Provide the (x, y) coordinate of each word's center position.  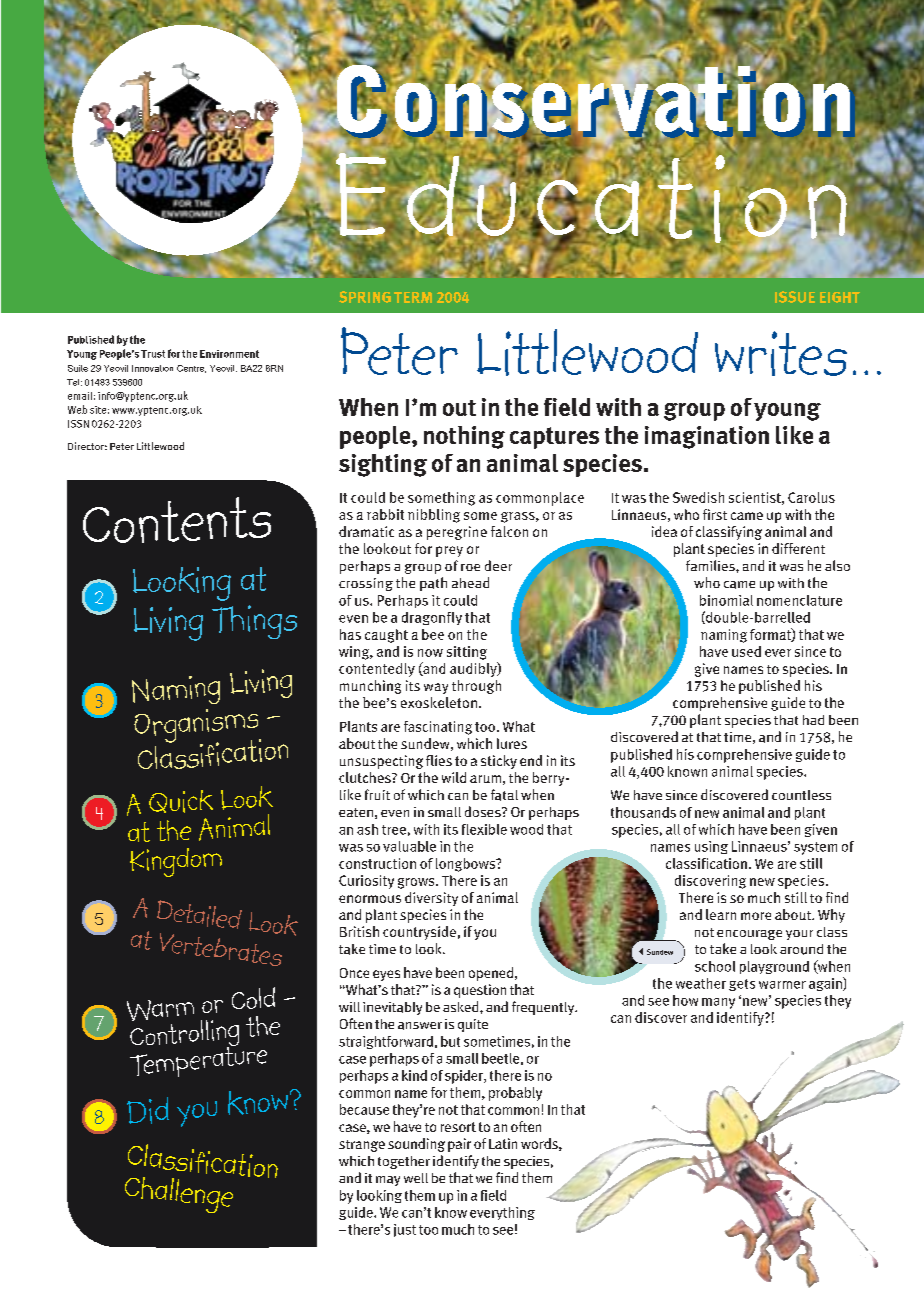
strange (362, 1146)
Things (254, 622)
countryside (419, 933)
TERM (413, 297)
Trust (153, 354)
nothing (464, 437)
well (416, 1178)
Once (354, 973)
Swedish (698, 497)
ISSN (78, 424)
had (813, 720)
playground (774, 967)
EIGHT (840, 297)
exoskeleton (439, 702)
